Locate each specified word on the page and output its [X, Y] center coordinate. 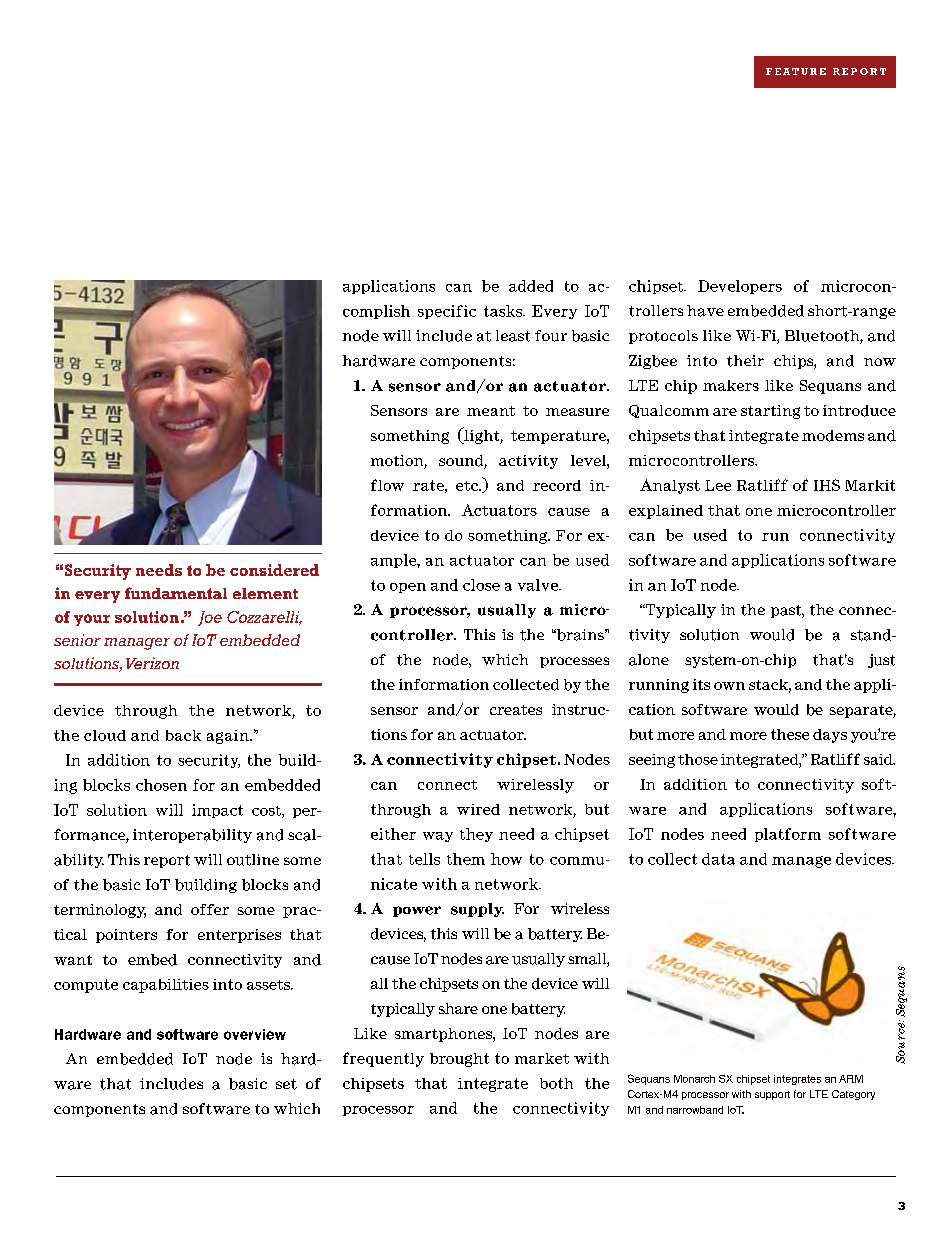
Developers [740, 287]
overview [255, 1034]
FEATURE [796, 71]
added [531, 286]
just [881, 661]
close [481, 585]
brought [459, 1060]
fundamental [176, 593]
